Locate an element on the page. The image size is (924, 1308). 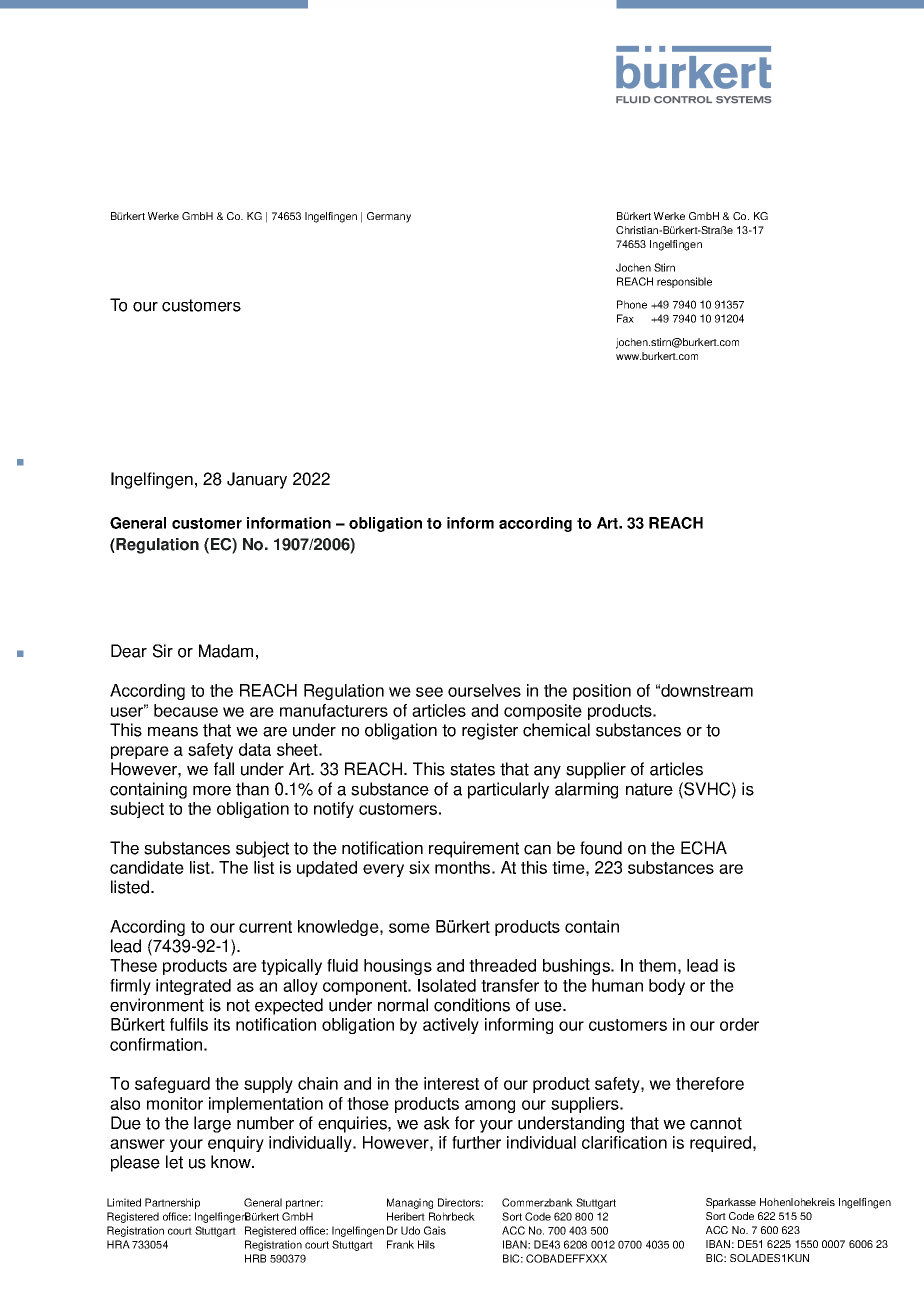
Germany is located at coordinates (389, 217).
